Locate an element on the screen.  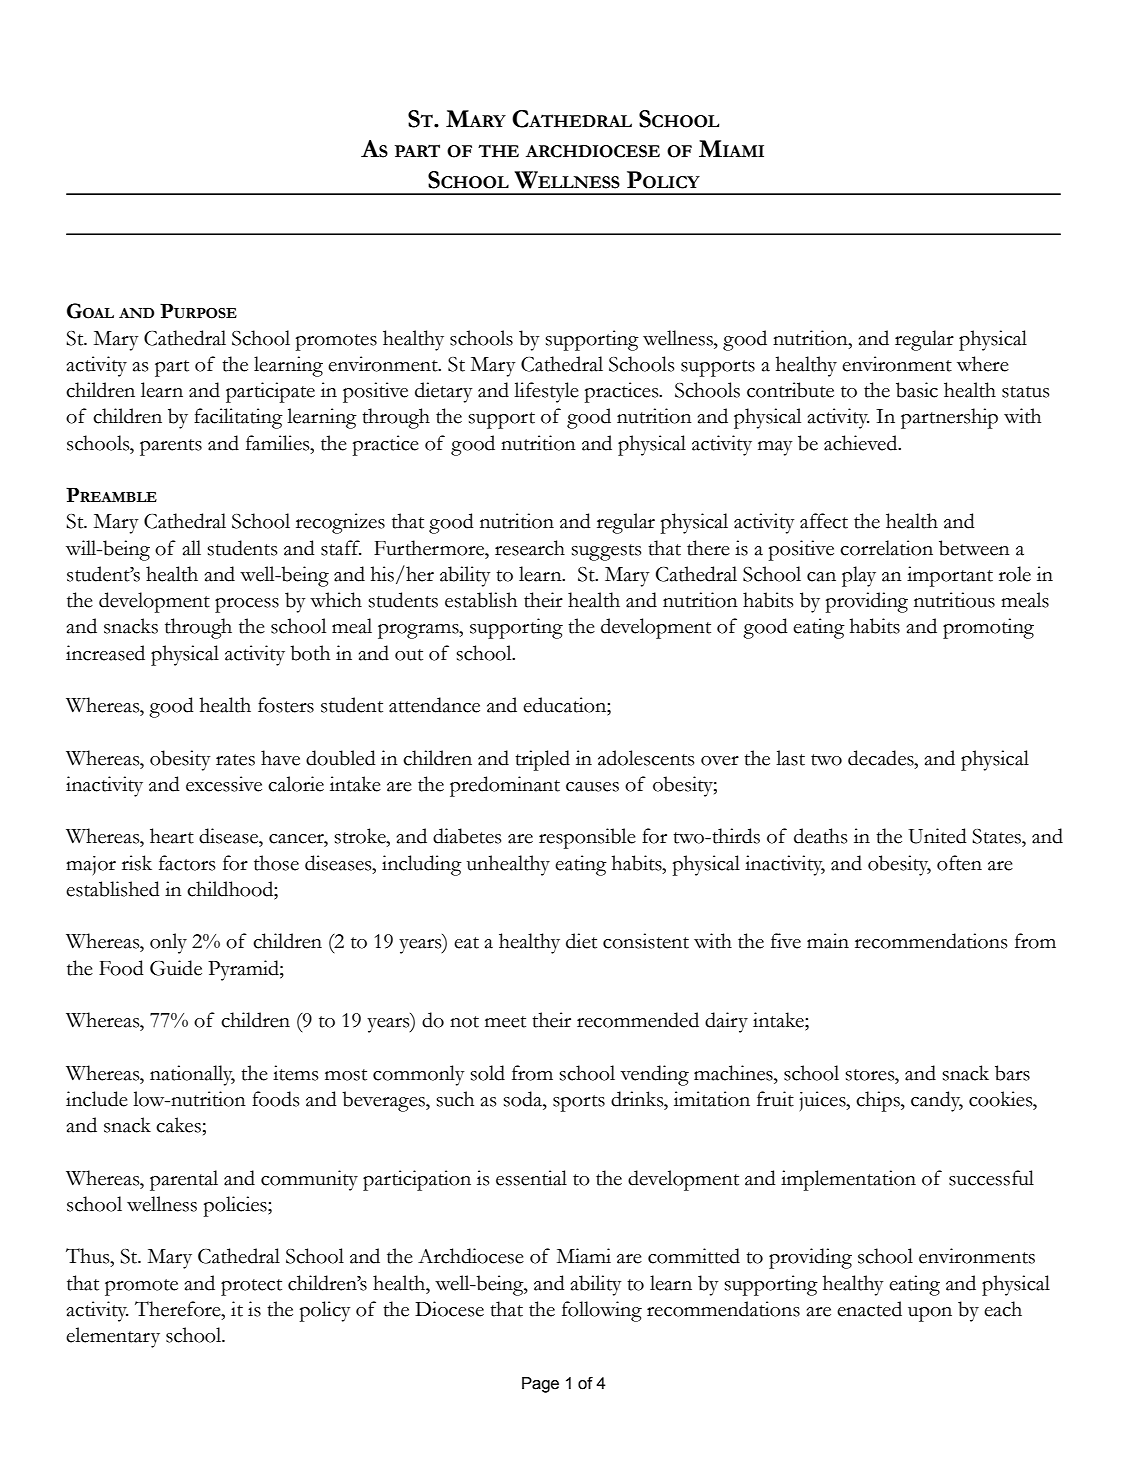
promoting is located at coordinates (988, 628).
